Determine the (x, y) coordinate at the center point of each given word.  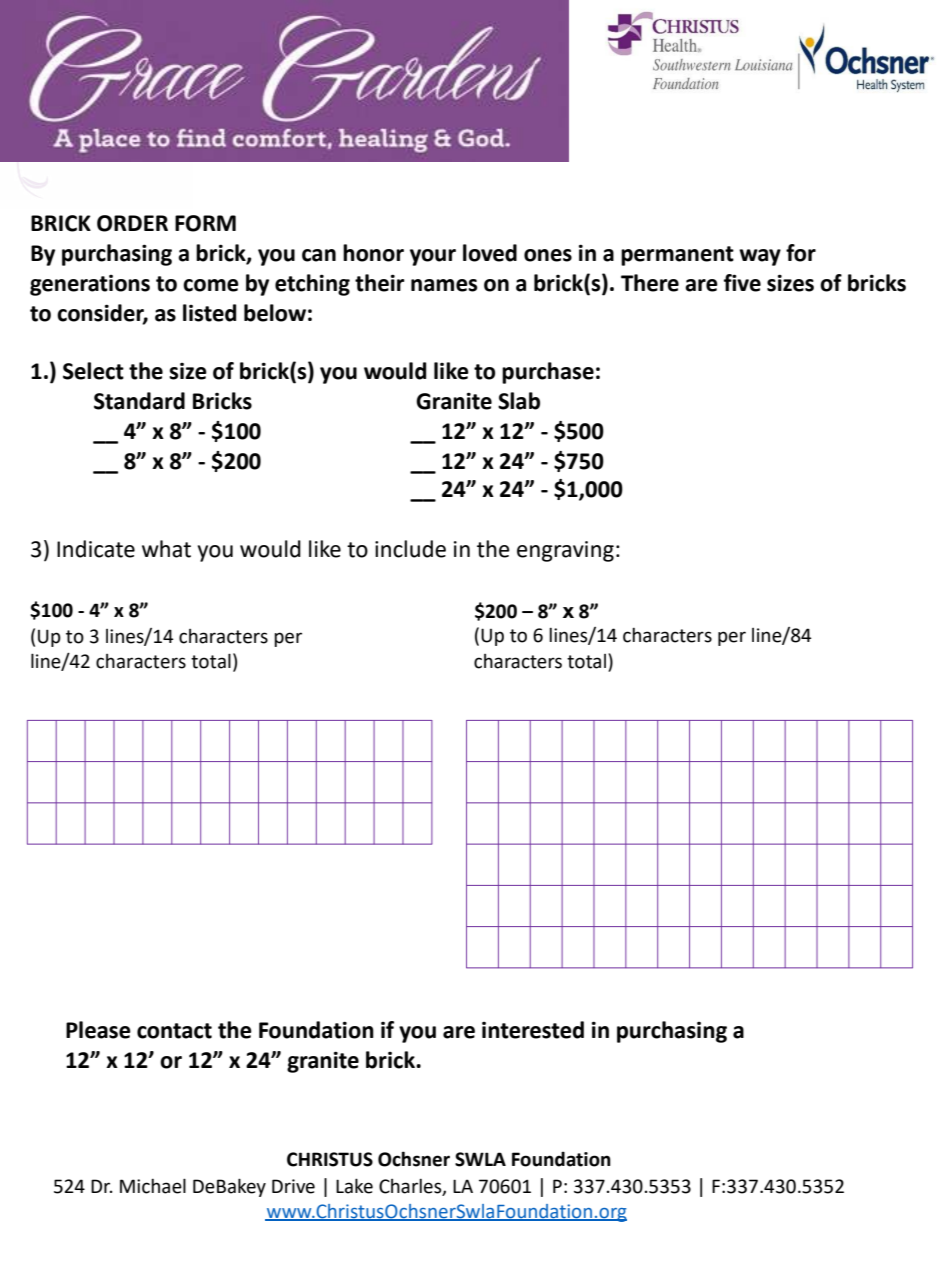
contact (174, 1031)
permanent (677, 256)
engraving (565, 551)
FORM (205, 223)
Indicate (96, 549)
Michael (153, 1186)
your (433, 257)
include (410, 549)
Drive (293, 1186)
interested (533, 1030)
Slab (519, 401)
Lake (354, 1186)
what (166, 549)
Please (98, 1030)
